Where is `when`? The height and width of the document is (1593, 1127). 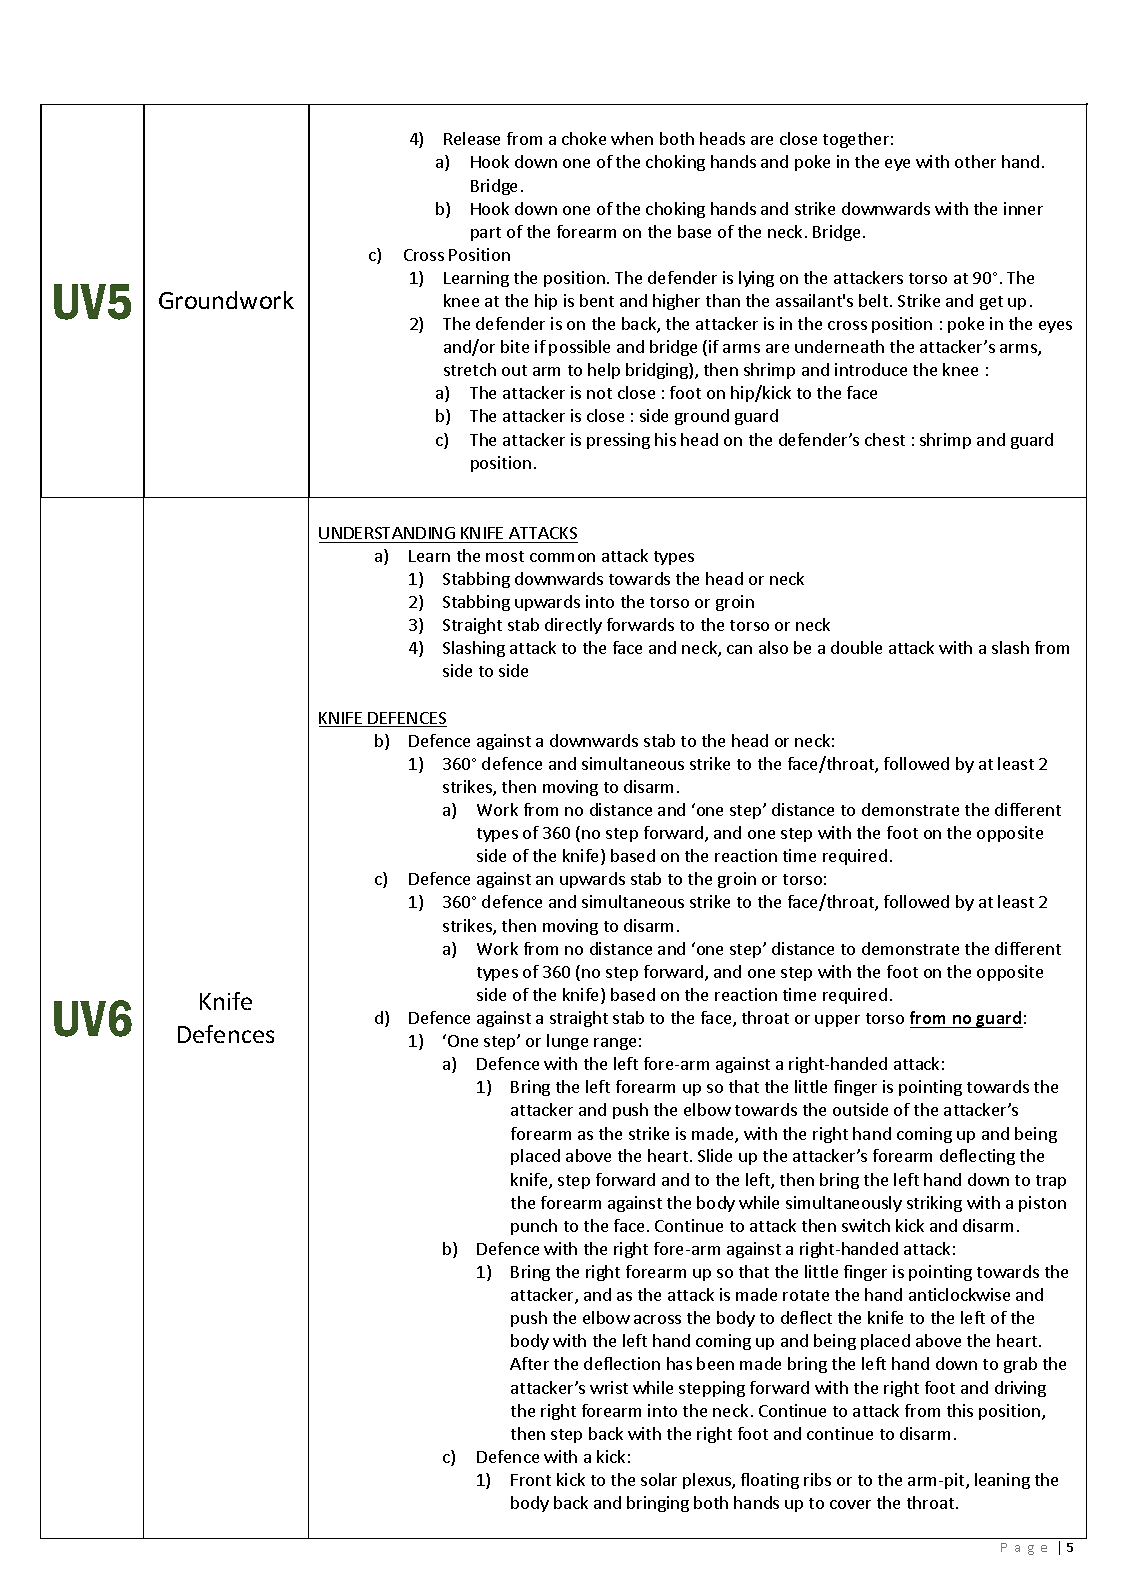 when is located at coordinates (632, 138).
